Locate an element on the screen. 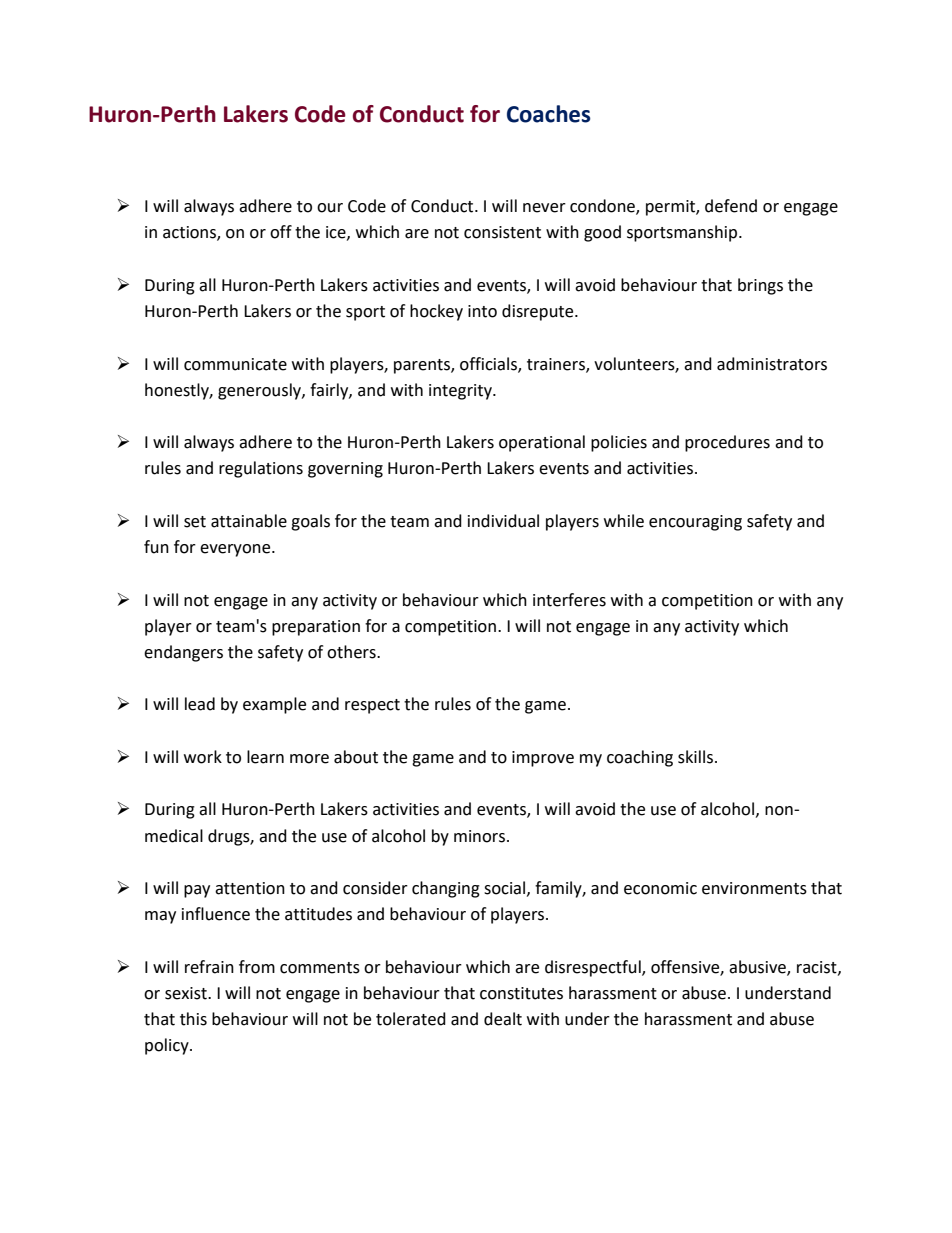  racist is located at coordinates (818, 968).
